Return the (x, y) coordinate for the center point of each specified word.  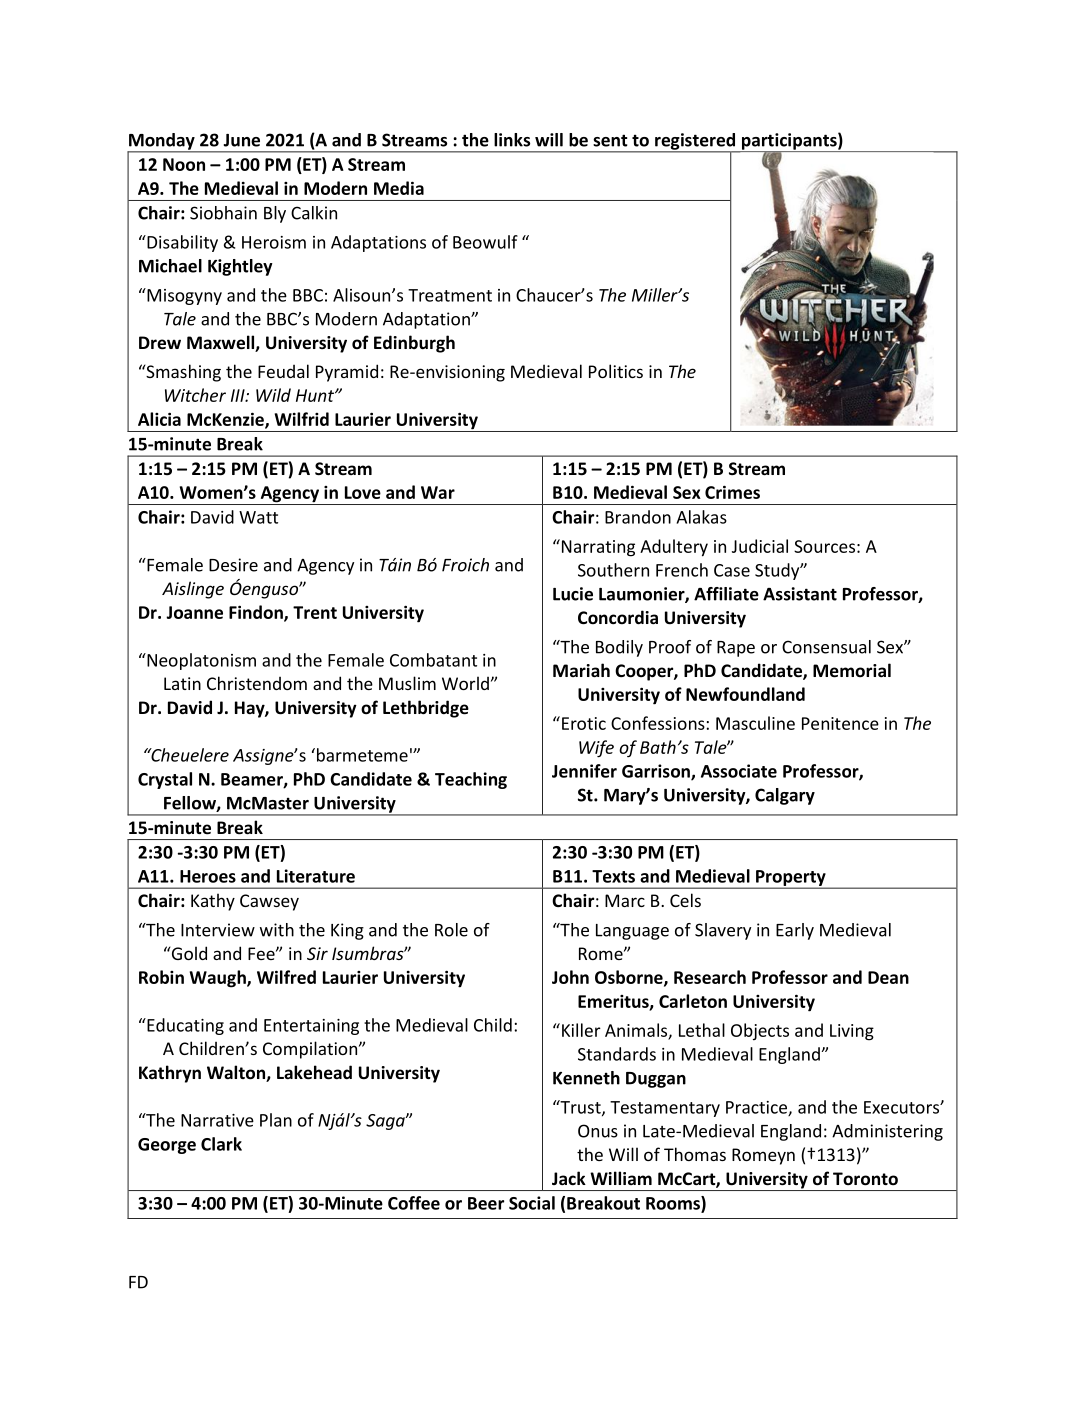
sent (610, 140)
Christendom (257, 683)
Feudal (283, 371)
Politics (616, 371)
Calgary (785, 796)
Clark (221, 1144)
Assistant (800, 594)
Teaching (471, 780)
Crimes (732, 492)
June (242, 140)
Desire (233, 565)
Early (795, 931)
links (512, 140)
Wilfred (286, 977)
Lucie (573, 594)
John (570, 977)
